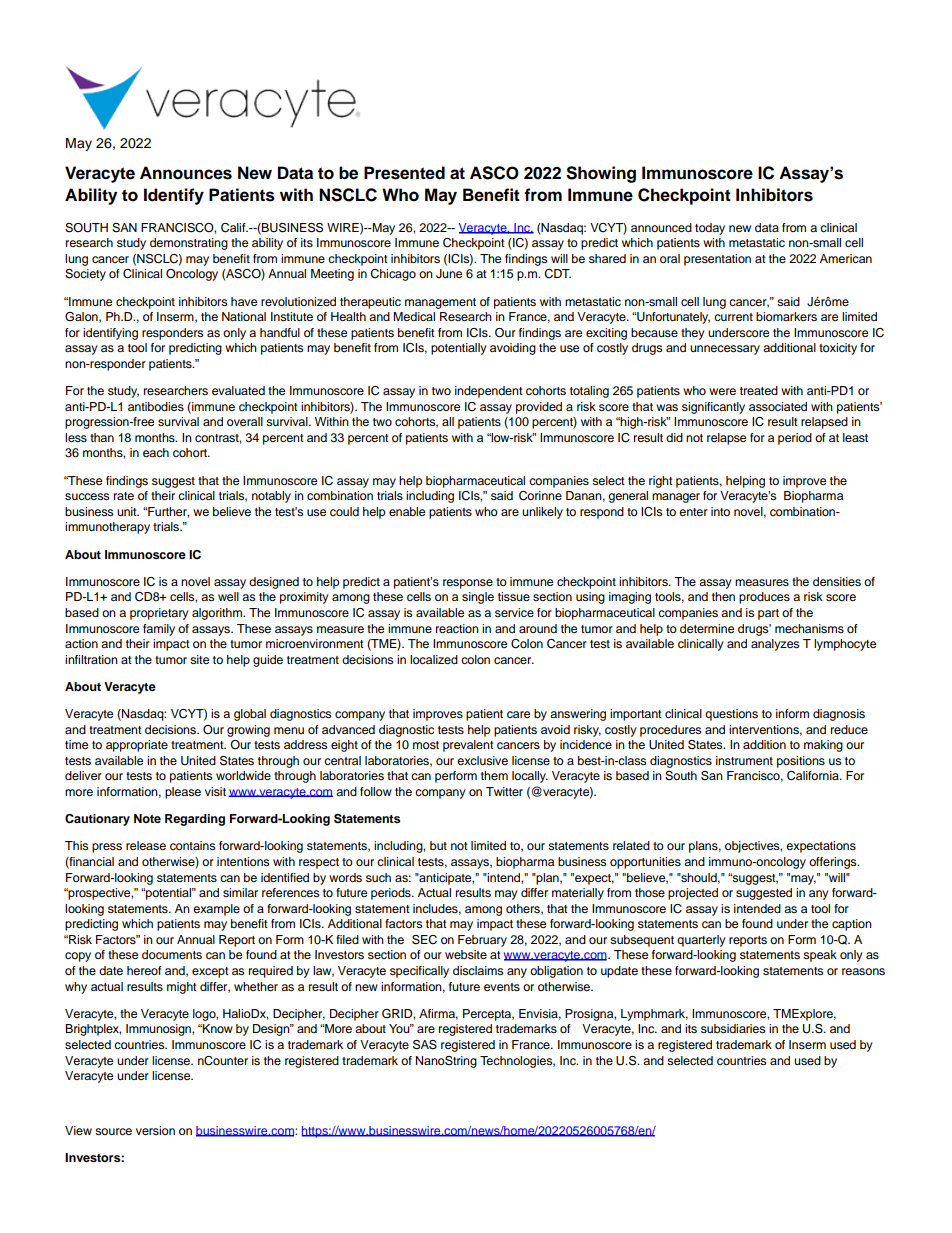 The width and height of the document is (952, 1233). What do you see at coordinates (155, 1130) in the document?
I see `version` at bounding box center [155, 1130].
